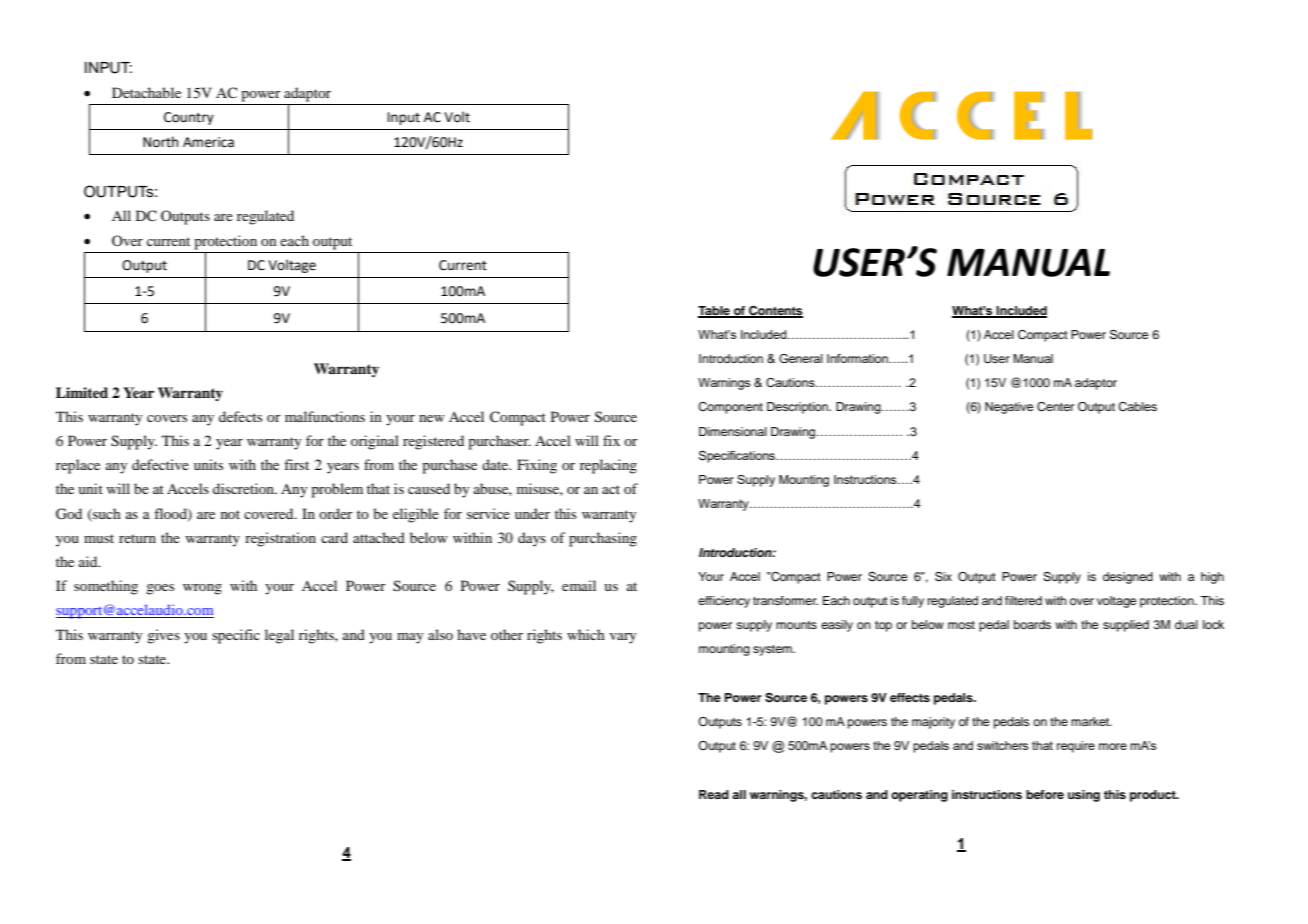  What do you see at coordinates (160, 464) in the image?
I see `defective` at bounding box center [160, 464].
